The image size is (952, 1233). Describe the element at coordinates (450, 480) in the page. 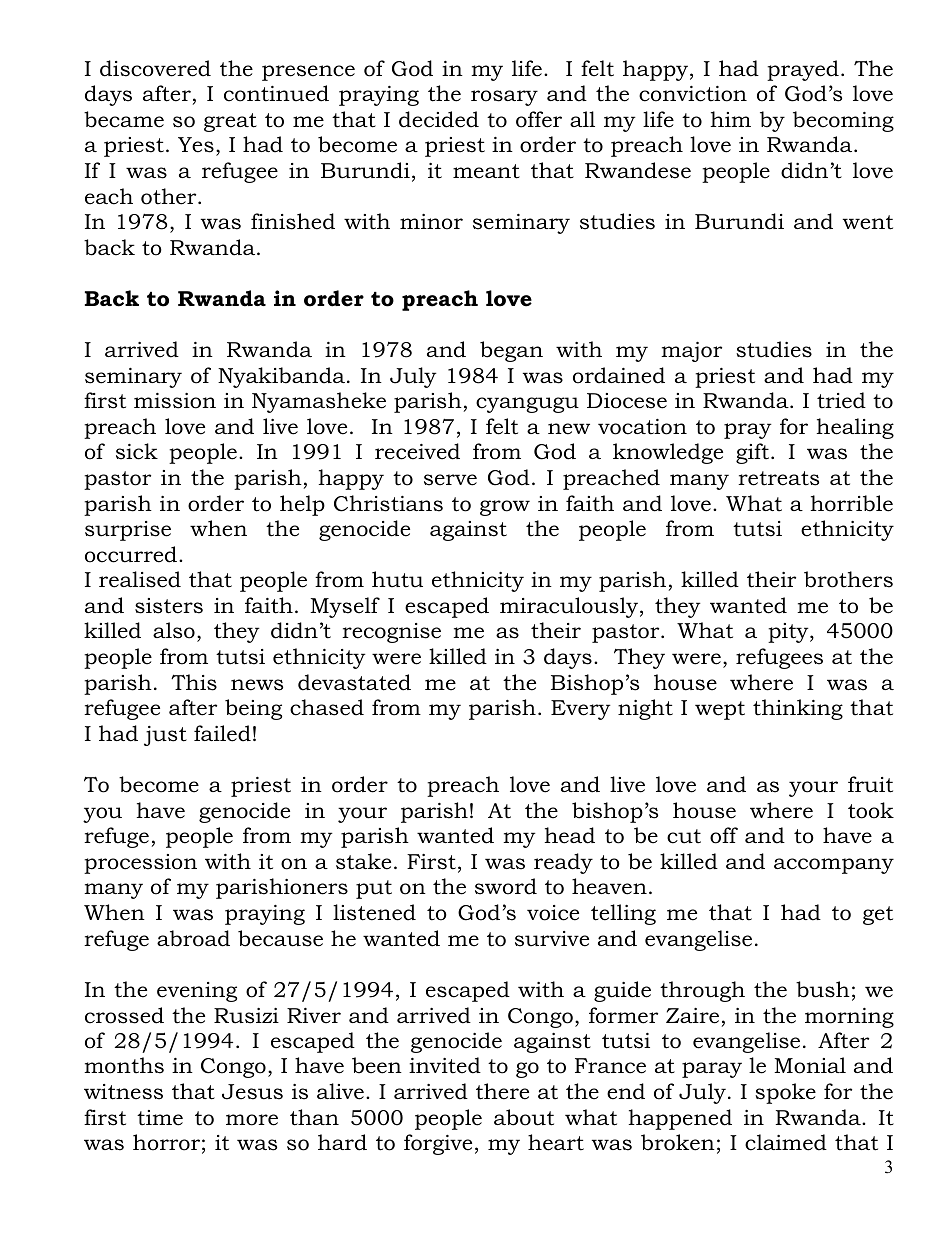

I see `serve` at that location.
